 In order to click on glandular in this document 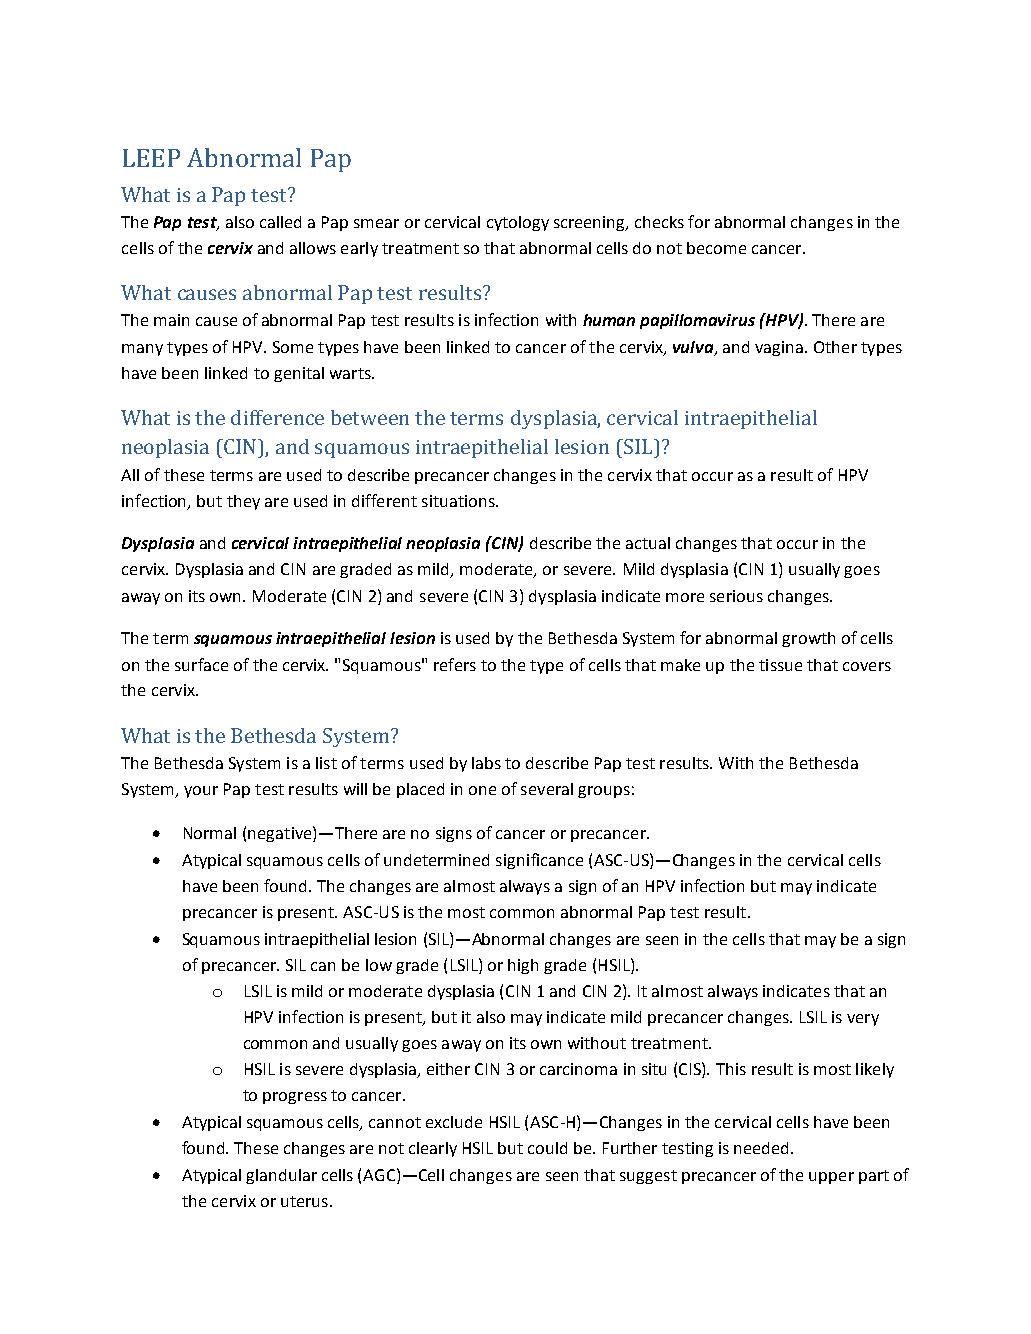, I will do `click(281, 1176)`.
